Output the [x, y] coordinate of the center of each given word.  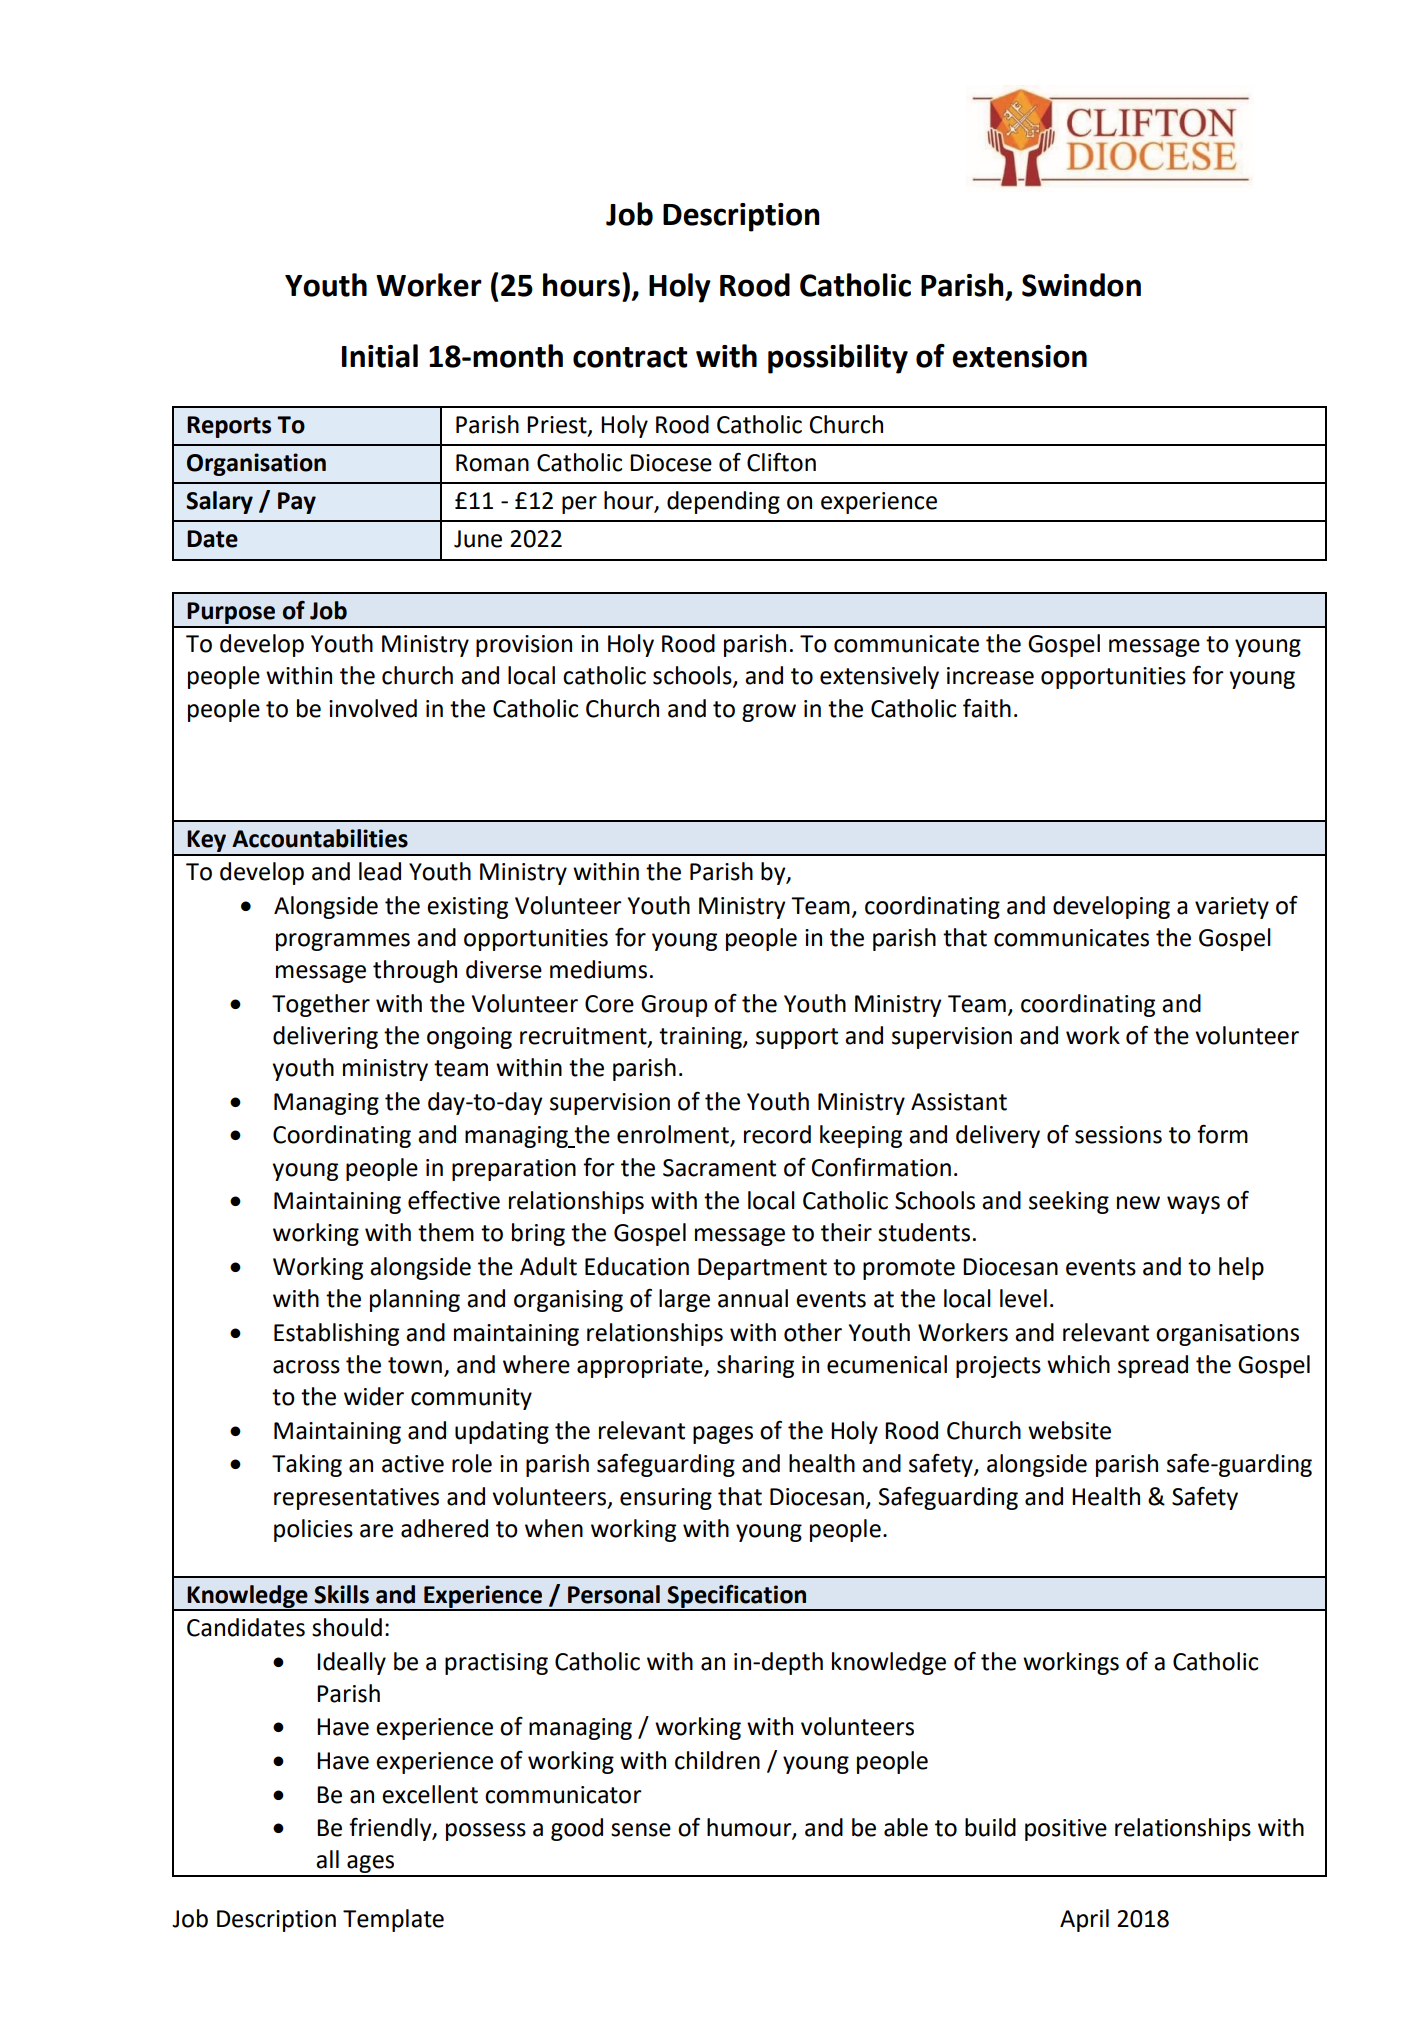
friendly [391, 1829]
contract [630, 357]
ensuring [666, 1499]
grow [769, 713]
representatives [356, 1499]
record [777, 1134]
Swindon [1081, 285]
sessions [1118, 1135]
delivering [325, 1037]
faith [987, 708]
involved [373, 708]
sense [641, 1830]
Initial [380, 356]
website [1069, 1430]
